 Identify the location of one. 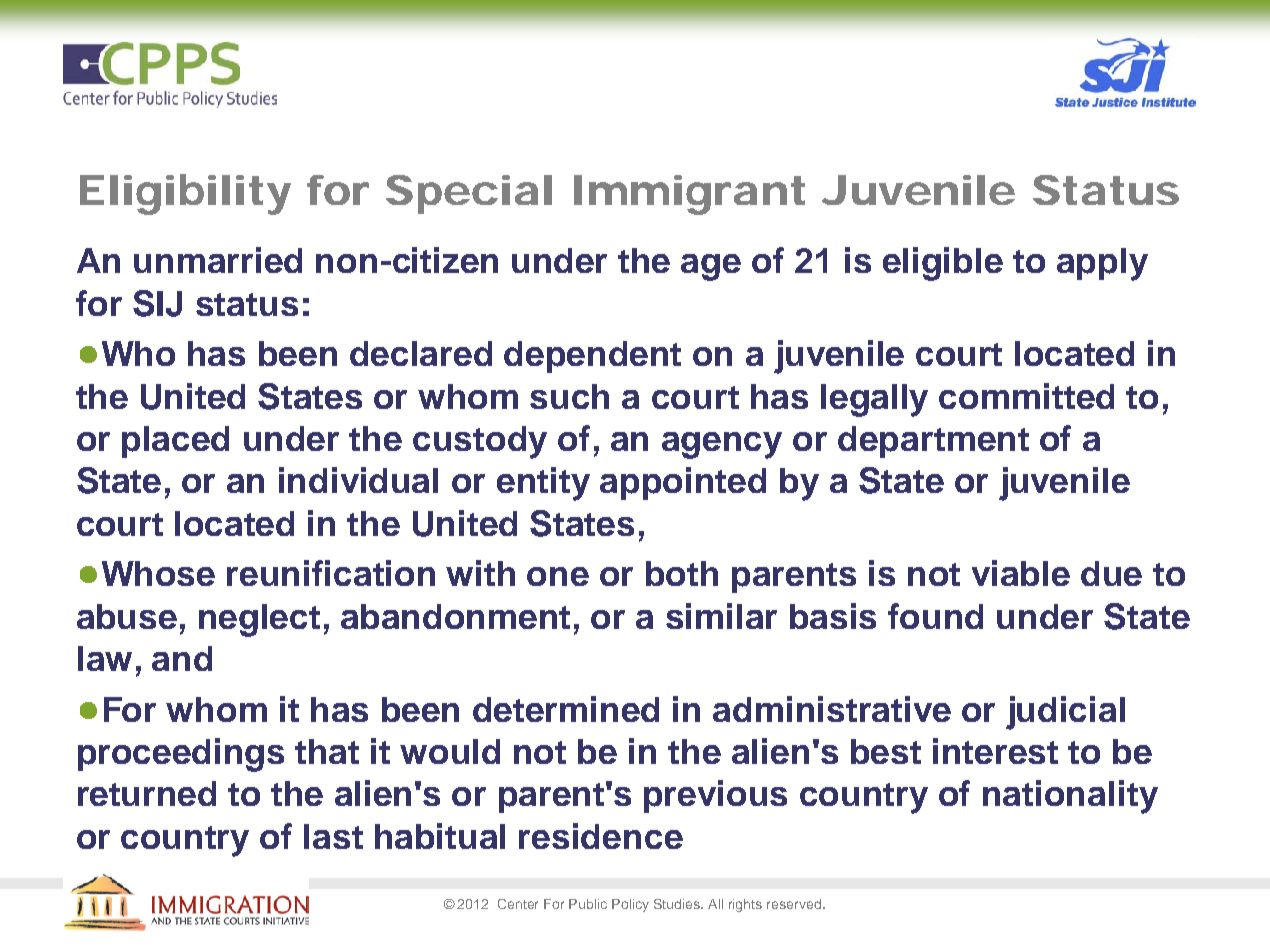
(558, 576).
